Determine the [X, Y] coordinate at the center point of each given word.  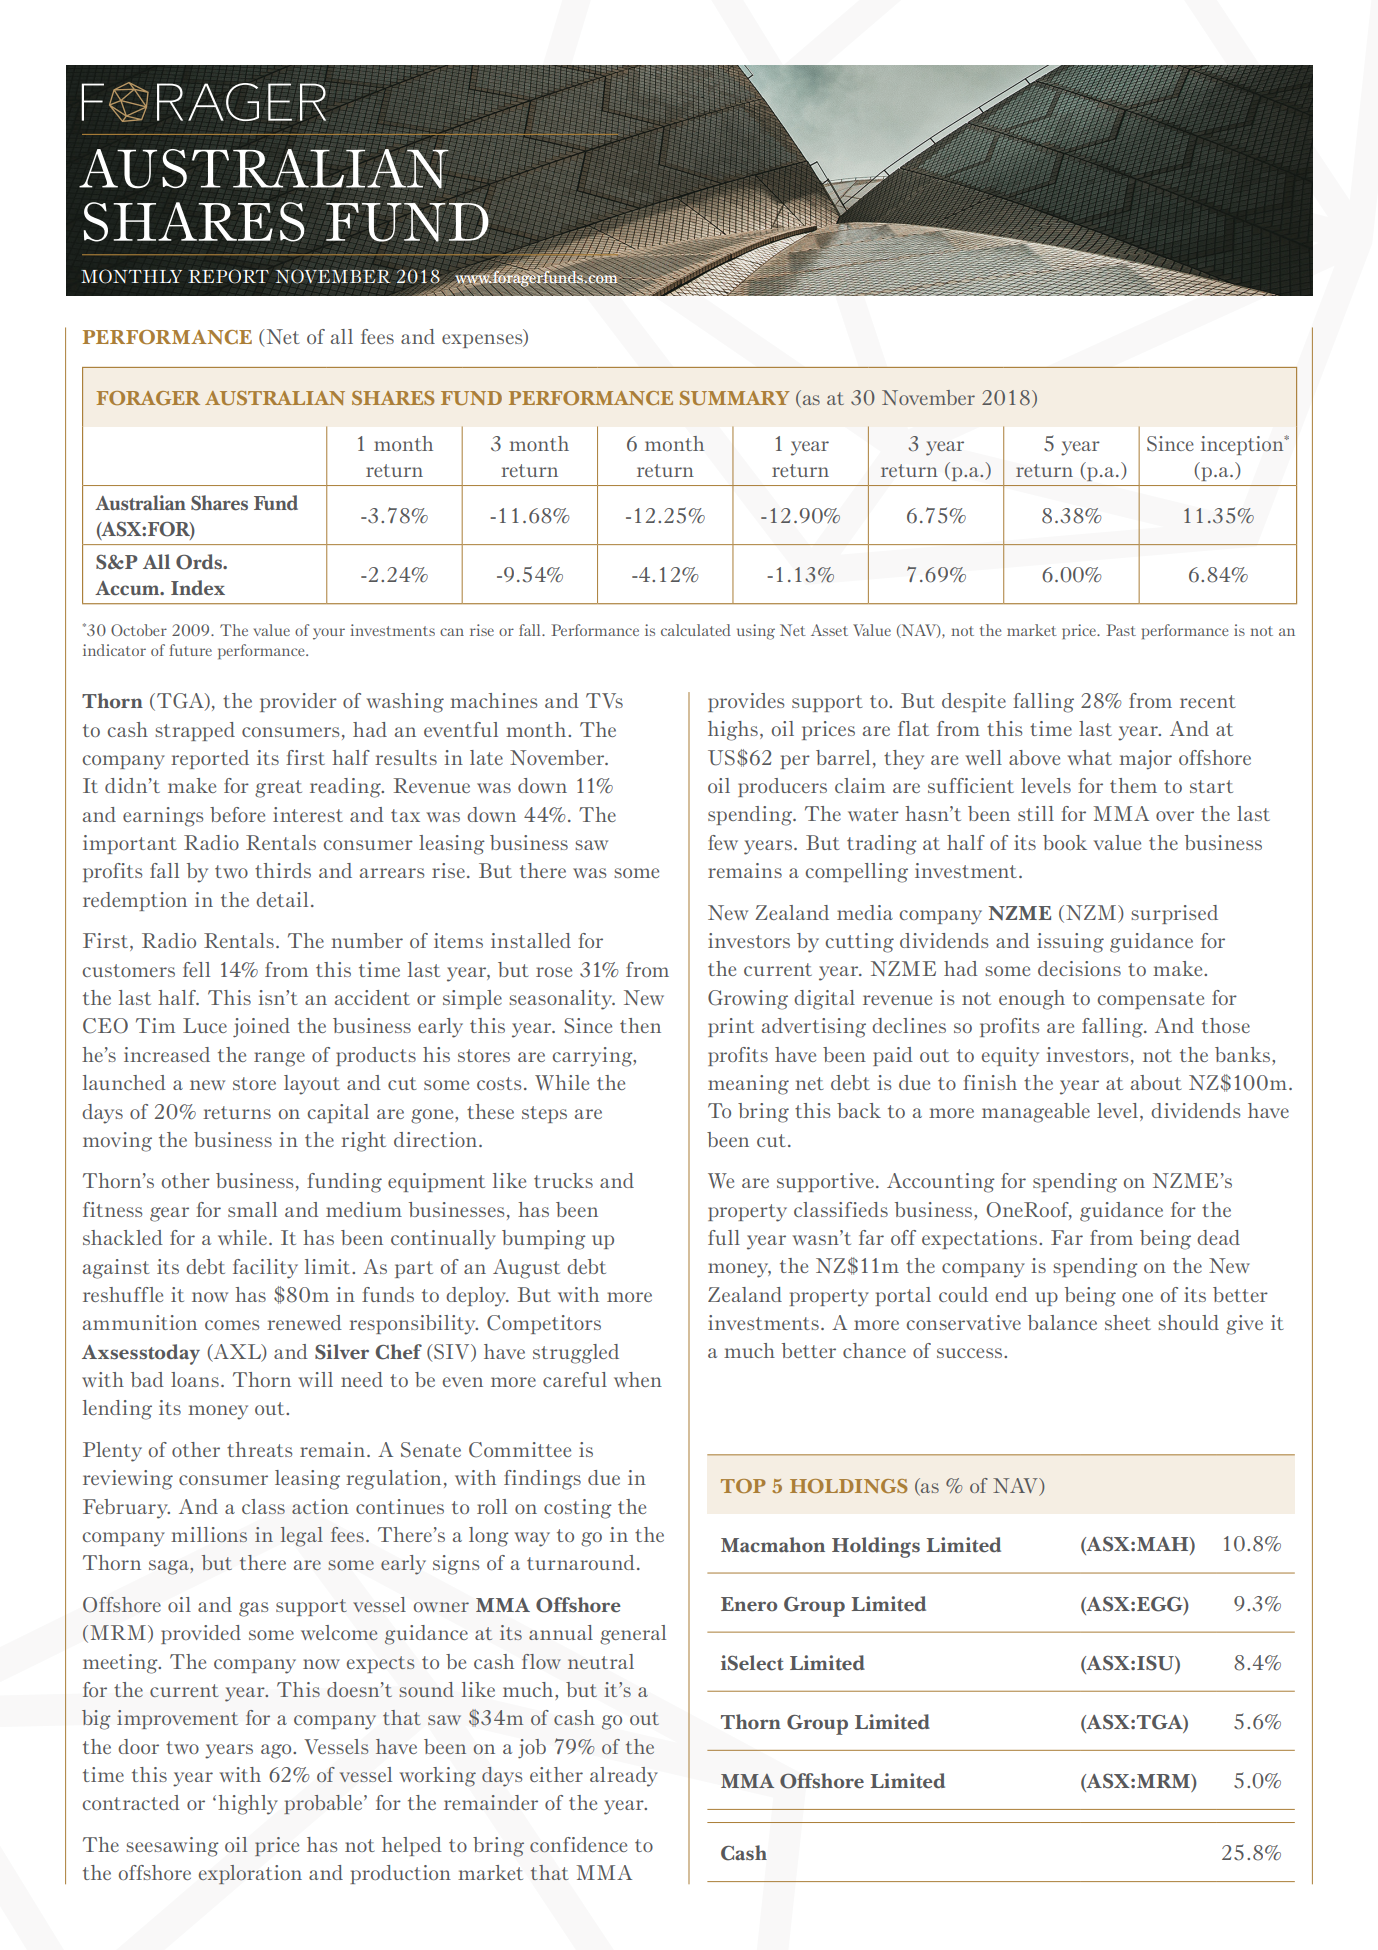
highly [248, 1805]
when [638, 1379]
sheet [1128, 1322]
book [1065, 842]
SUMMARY [734, 398]
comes [232, 1325]
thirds [283, 870]
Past [1121, 630]
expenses [483, 341]
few [723, 842]
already [624, 1777]
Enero [749, 1604]
